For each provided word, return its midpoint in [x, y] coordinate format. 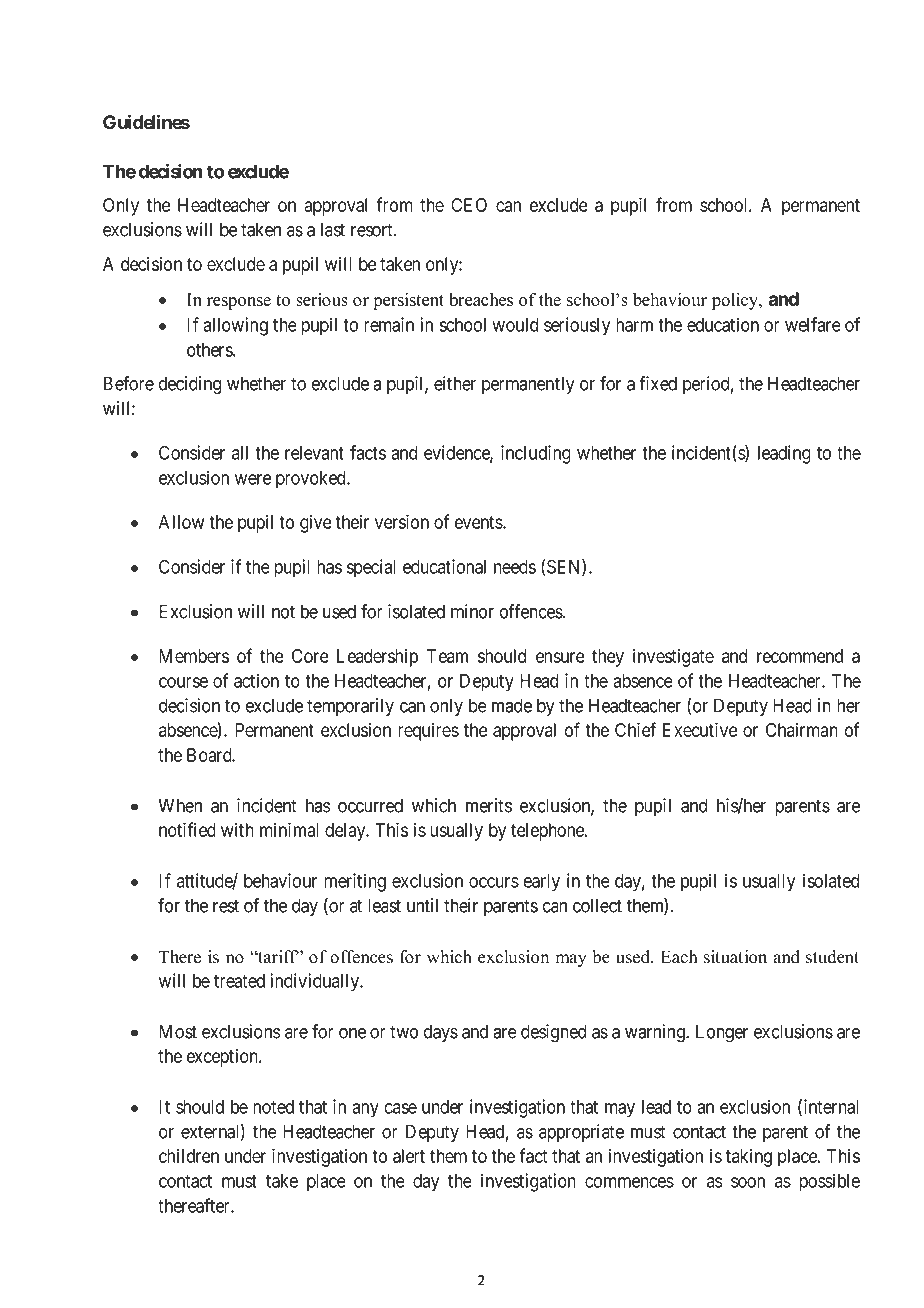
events [479, 522]
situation [735, 957]
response [239, 303]
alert [409, 1156]
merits [489, 805]
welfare [813, 324]
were [253, 479]
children [189, 1156]
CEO [469, 205]
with [237, 829]
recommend [800, 656]
